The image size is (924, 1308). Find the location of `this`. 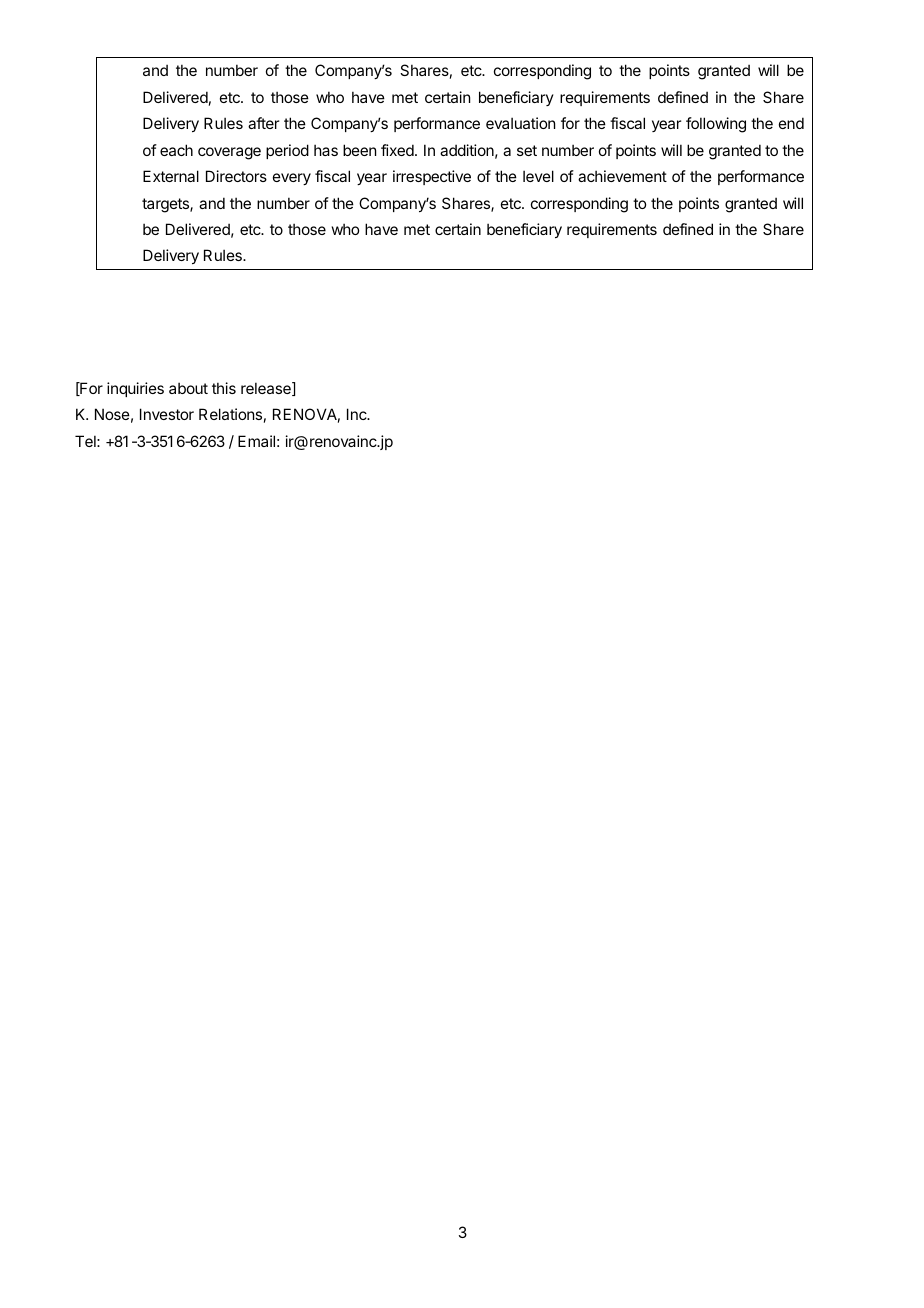

this is located at coordinates (224, 388).
